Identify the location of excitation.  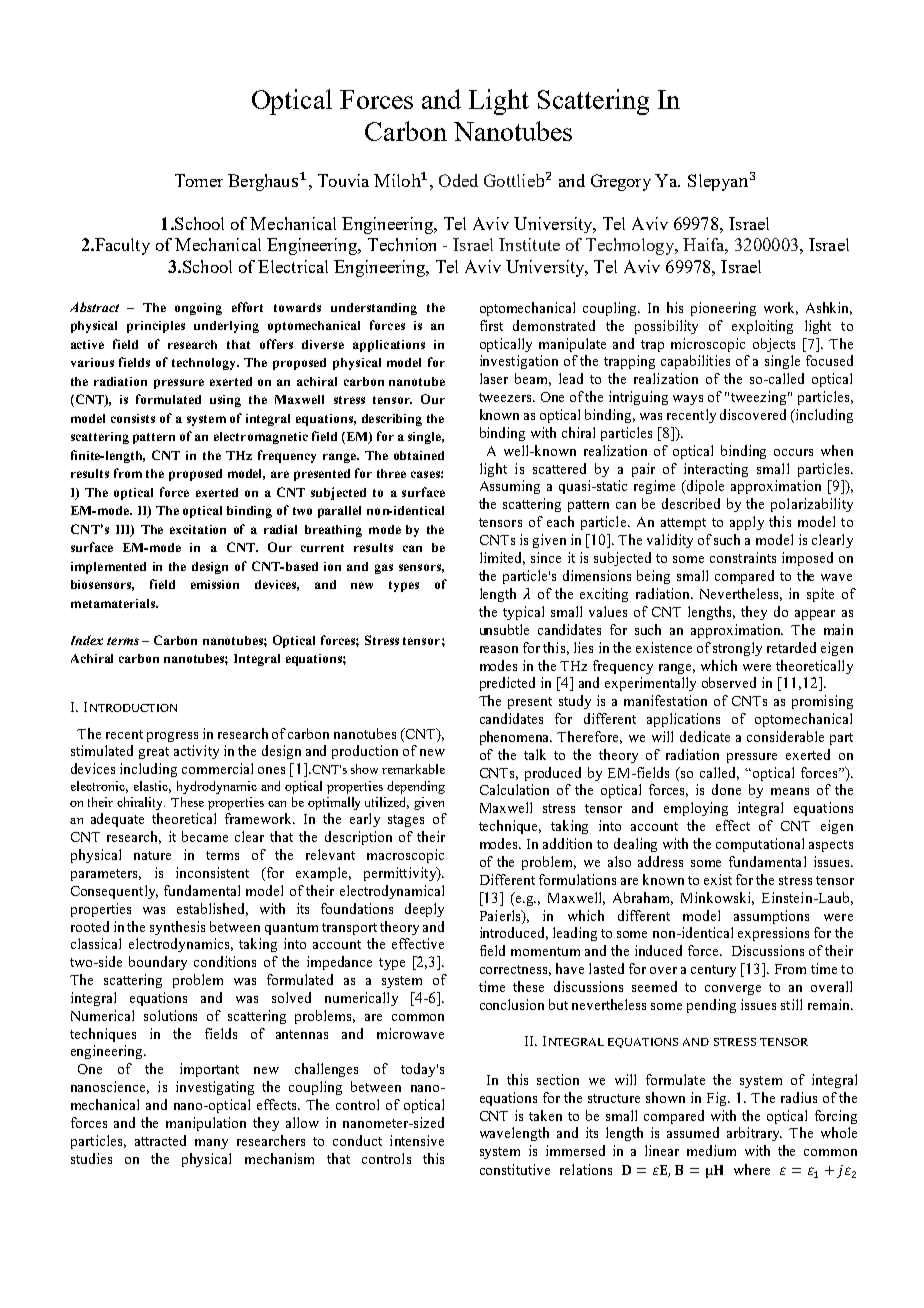
(198, 529).
